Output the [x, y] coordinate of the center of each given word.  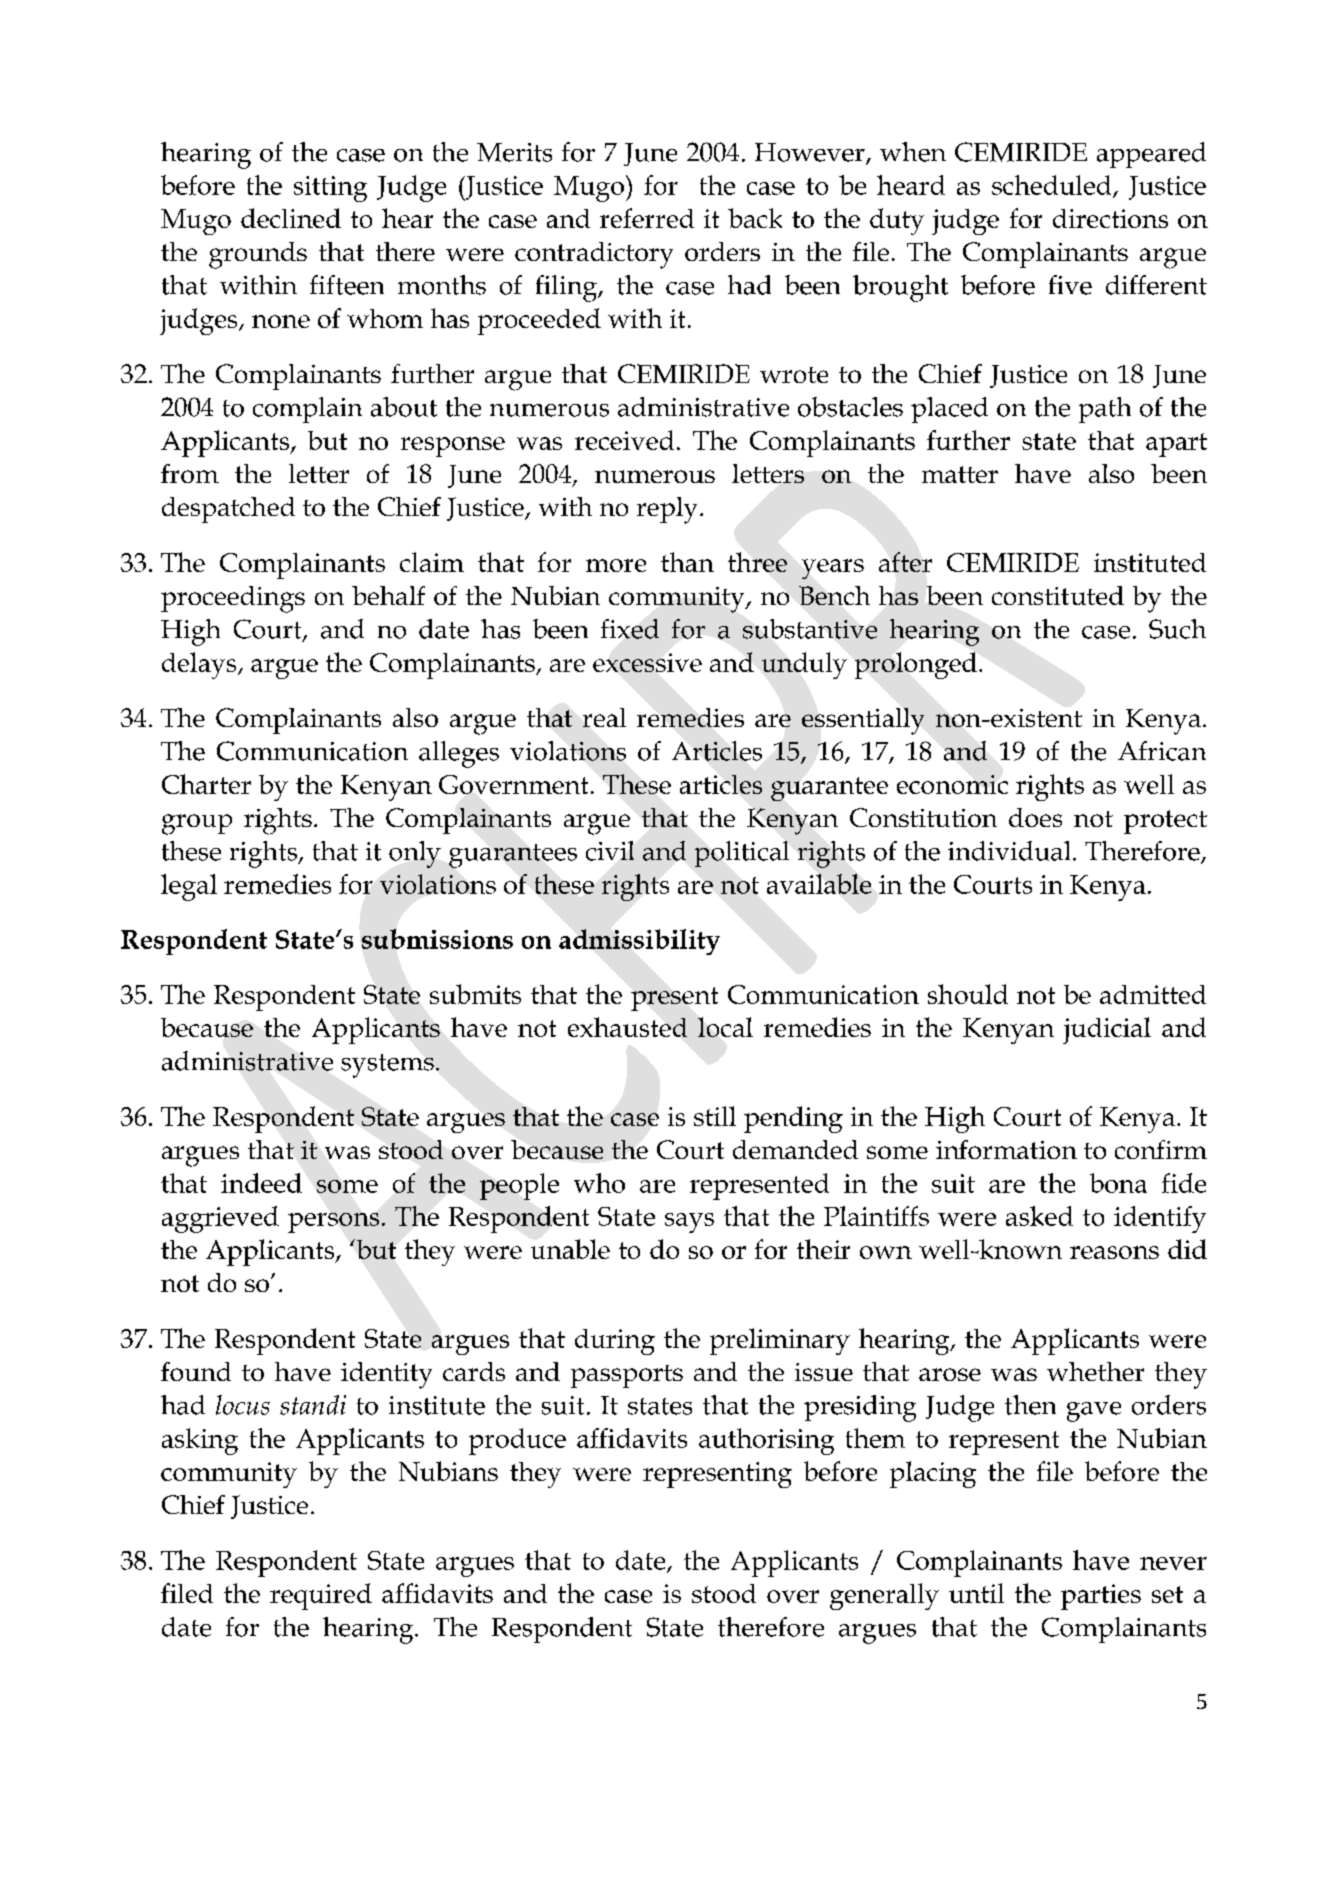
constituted [1058, 595]
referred [647, 218]
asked [1039, 1216]
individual [1009, 851]
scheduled [1053, 186]
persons [333, 1223]
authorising [766, 1441]
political [742, 854]
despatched [228, 510]
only [415, 854]
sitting [330, 189]
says [689, 1223]
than [687, 562]
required [321, 1596]
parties [1101, 1597]
